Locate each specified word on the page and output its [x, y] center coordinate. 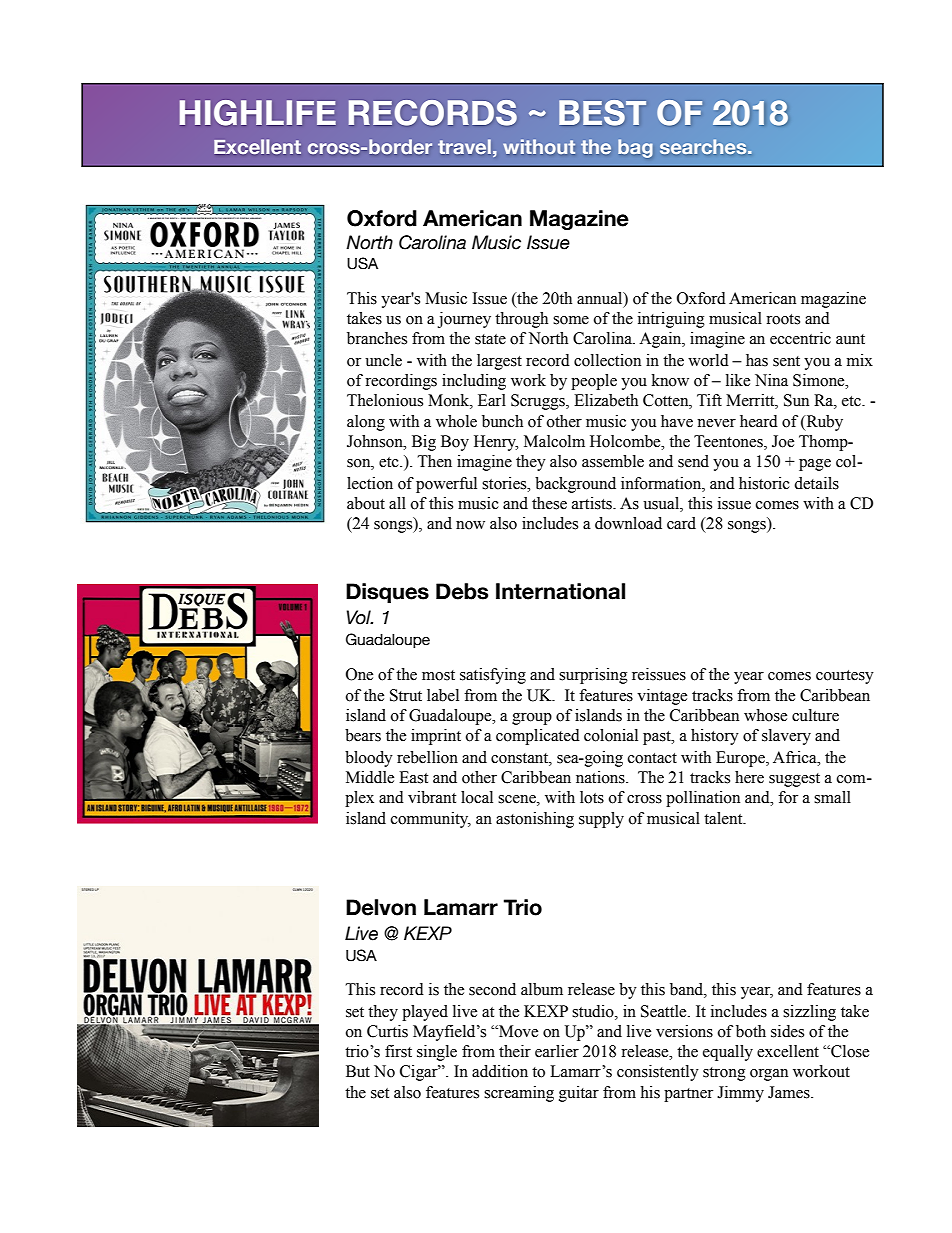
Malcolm [554, 441]
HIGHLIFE [258, 113]
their [515, 1051]
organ [769, 1075]
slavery [786, 737]
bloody [369, 759]
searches [704, 146]
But [358, 1071]
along [366, 423]
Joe [783, 441]
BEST [602, 112]
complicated [538, 737]
